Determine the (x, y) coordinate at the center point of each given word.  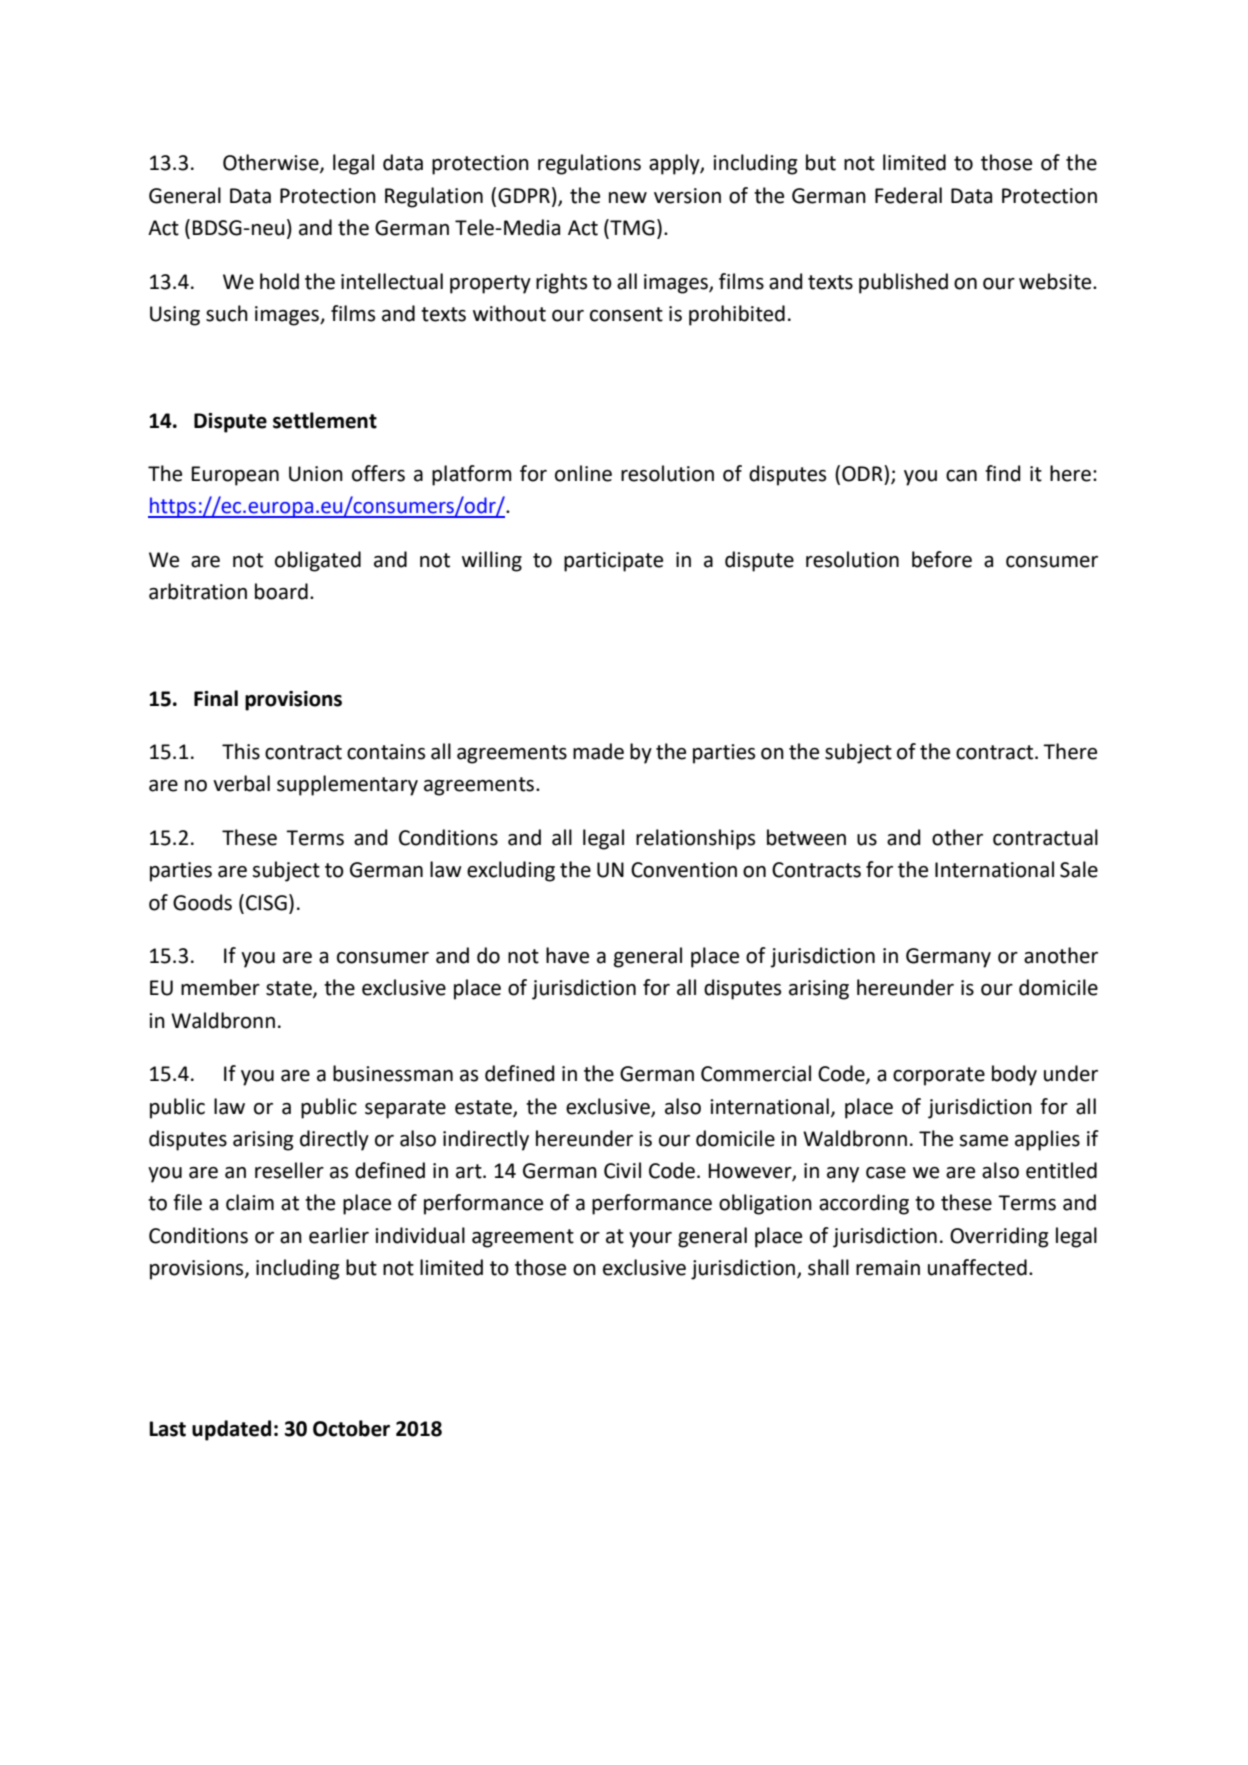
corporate (939, 1076)
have (567, 955)
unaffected (977, 1267)
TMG (631, 228)
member (220, 987)
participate (613, 562)
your (650, 1240)
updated (231, 1430)
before (942, 559)
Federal (908, 195)
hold (279, 281)
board (281, 591)
